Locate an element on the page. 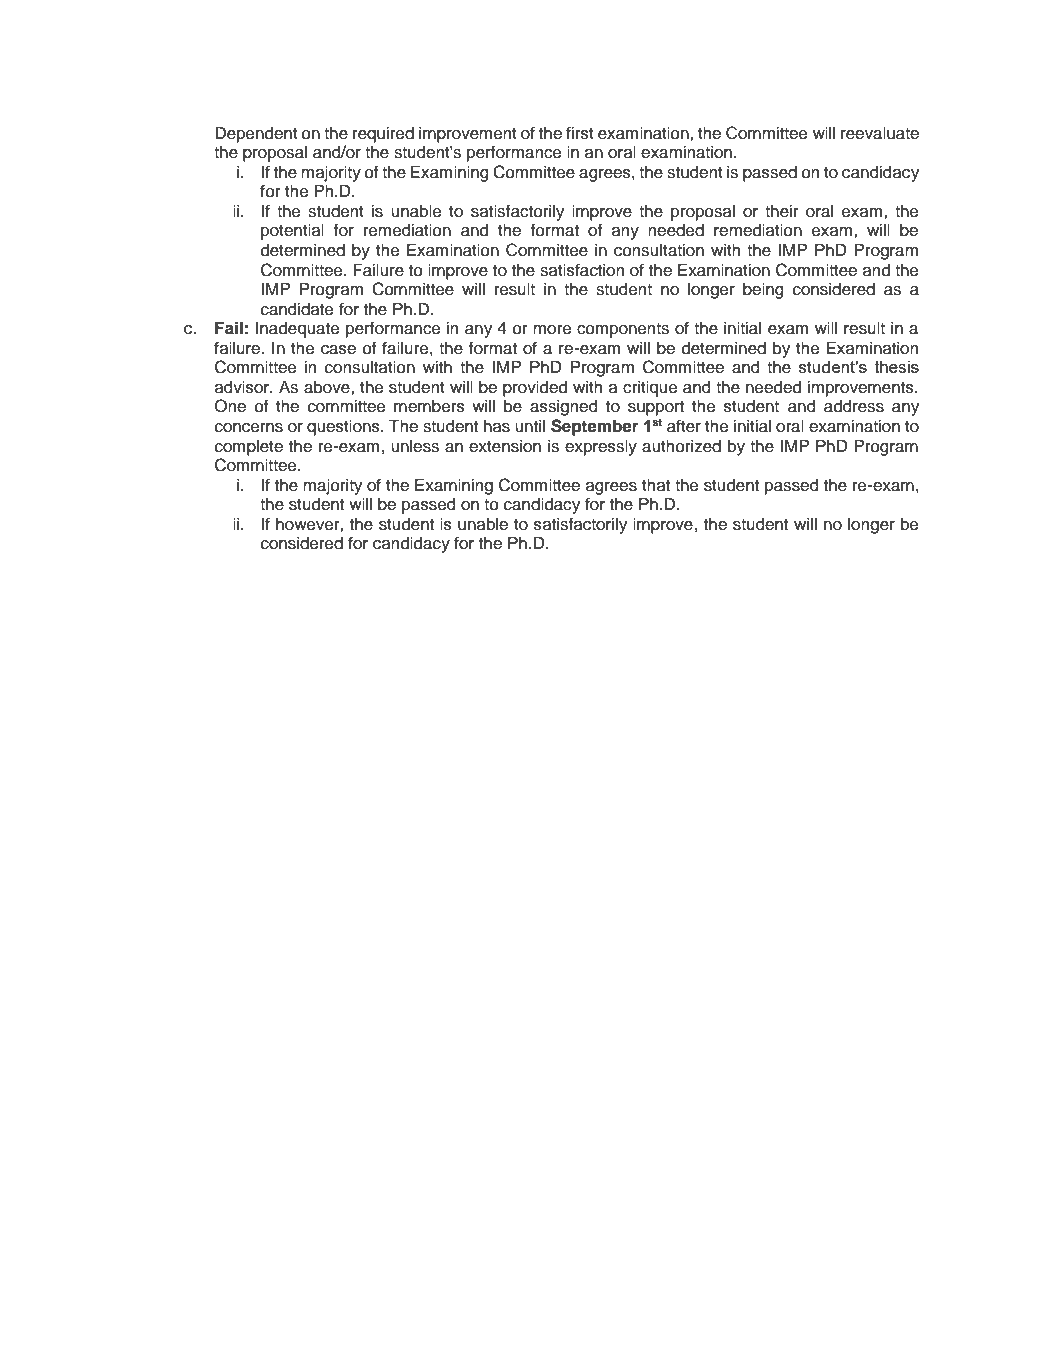 This page has width=1042, height=1348. required is located at coordinates (383, 135).
